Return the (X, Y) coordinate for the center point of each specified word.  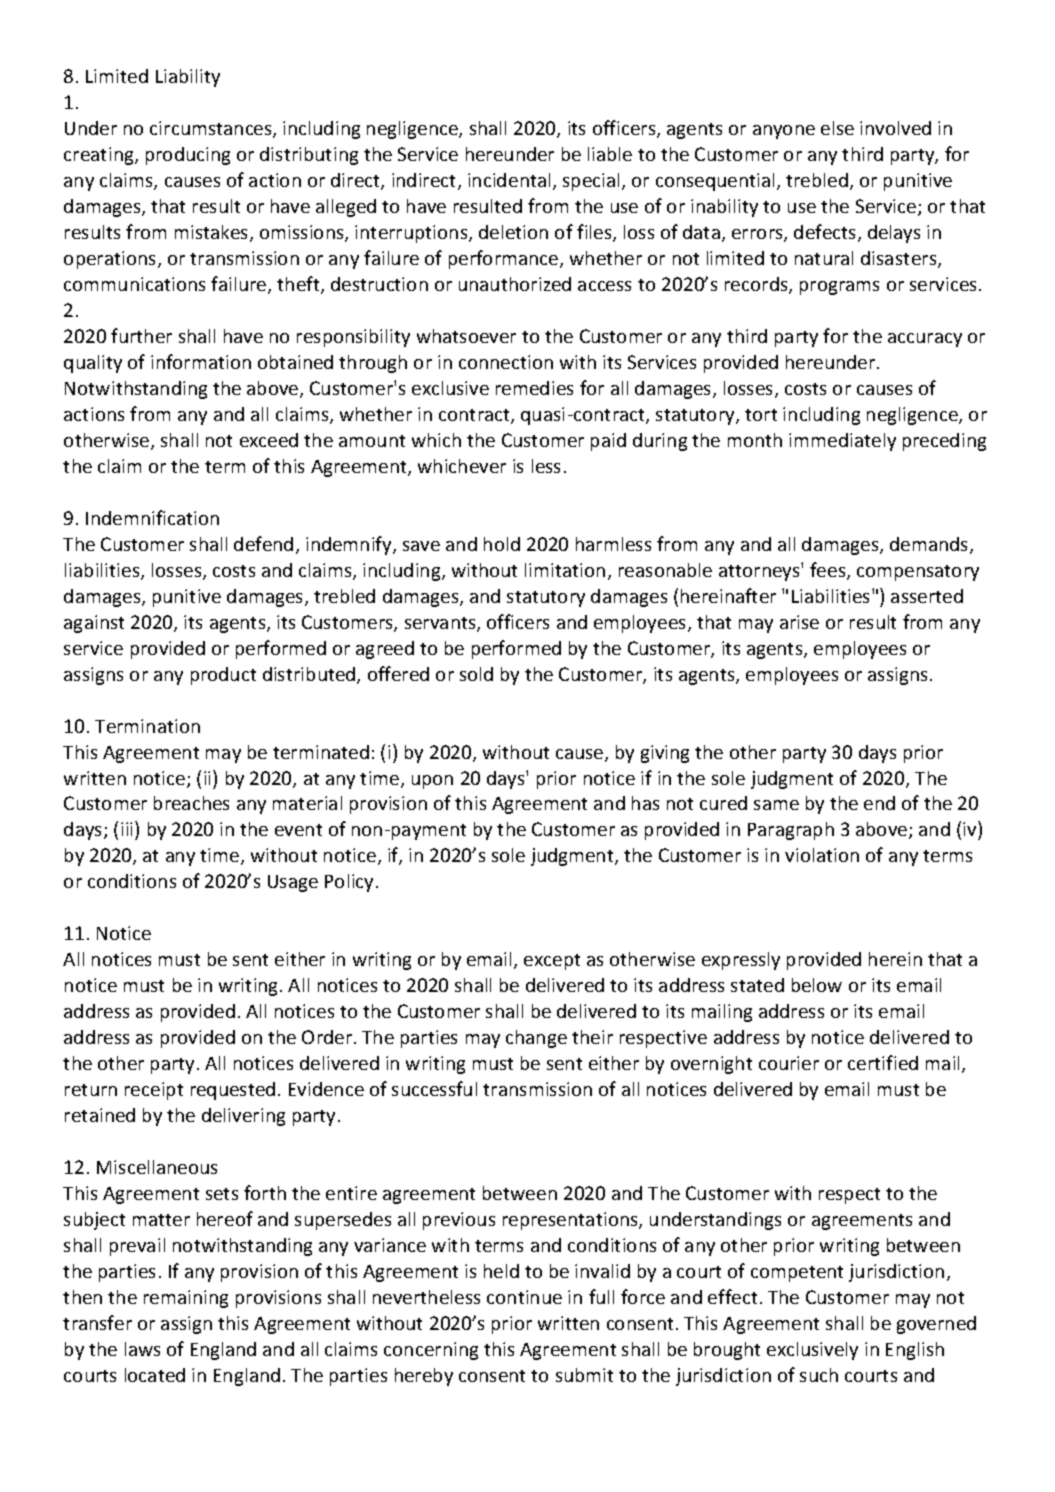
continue (524, 1297)
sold (476, 674)
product (223, 676)
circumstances (212, 129)
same (776, 805)
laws (142, 1349)
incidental (509, 180)
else (837, 128)
